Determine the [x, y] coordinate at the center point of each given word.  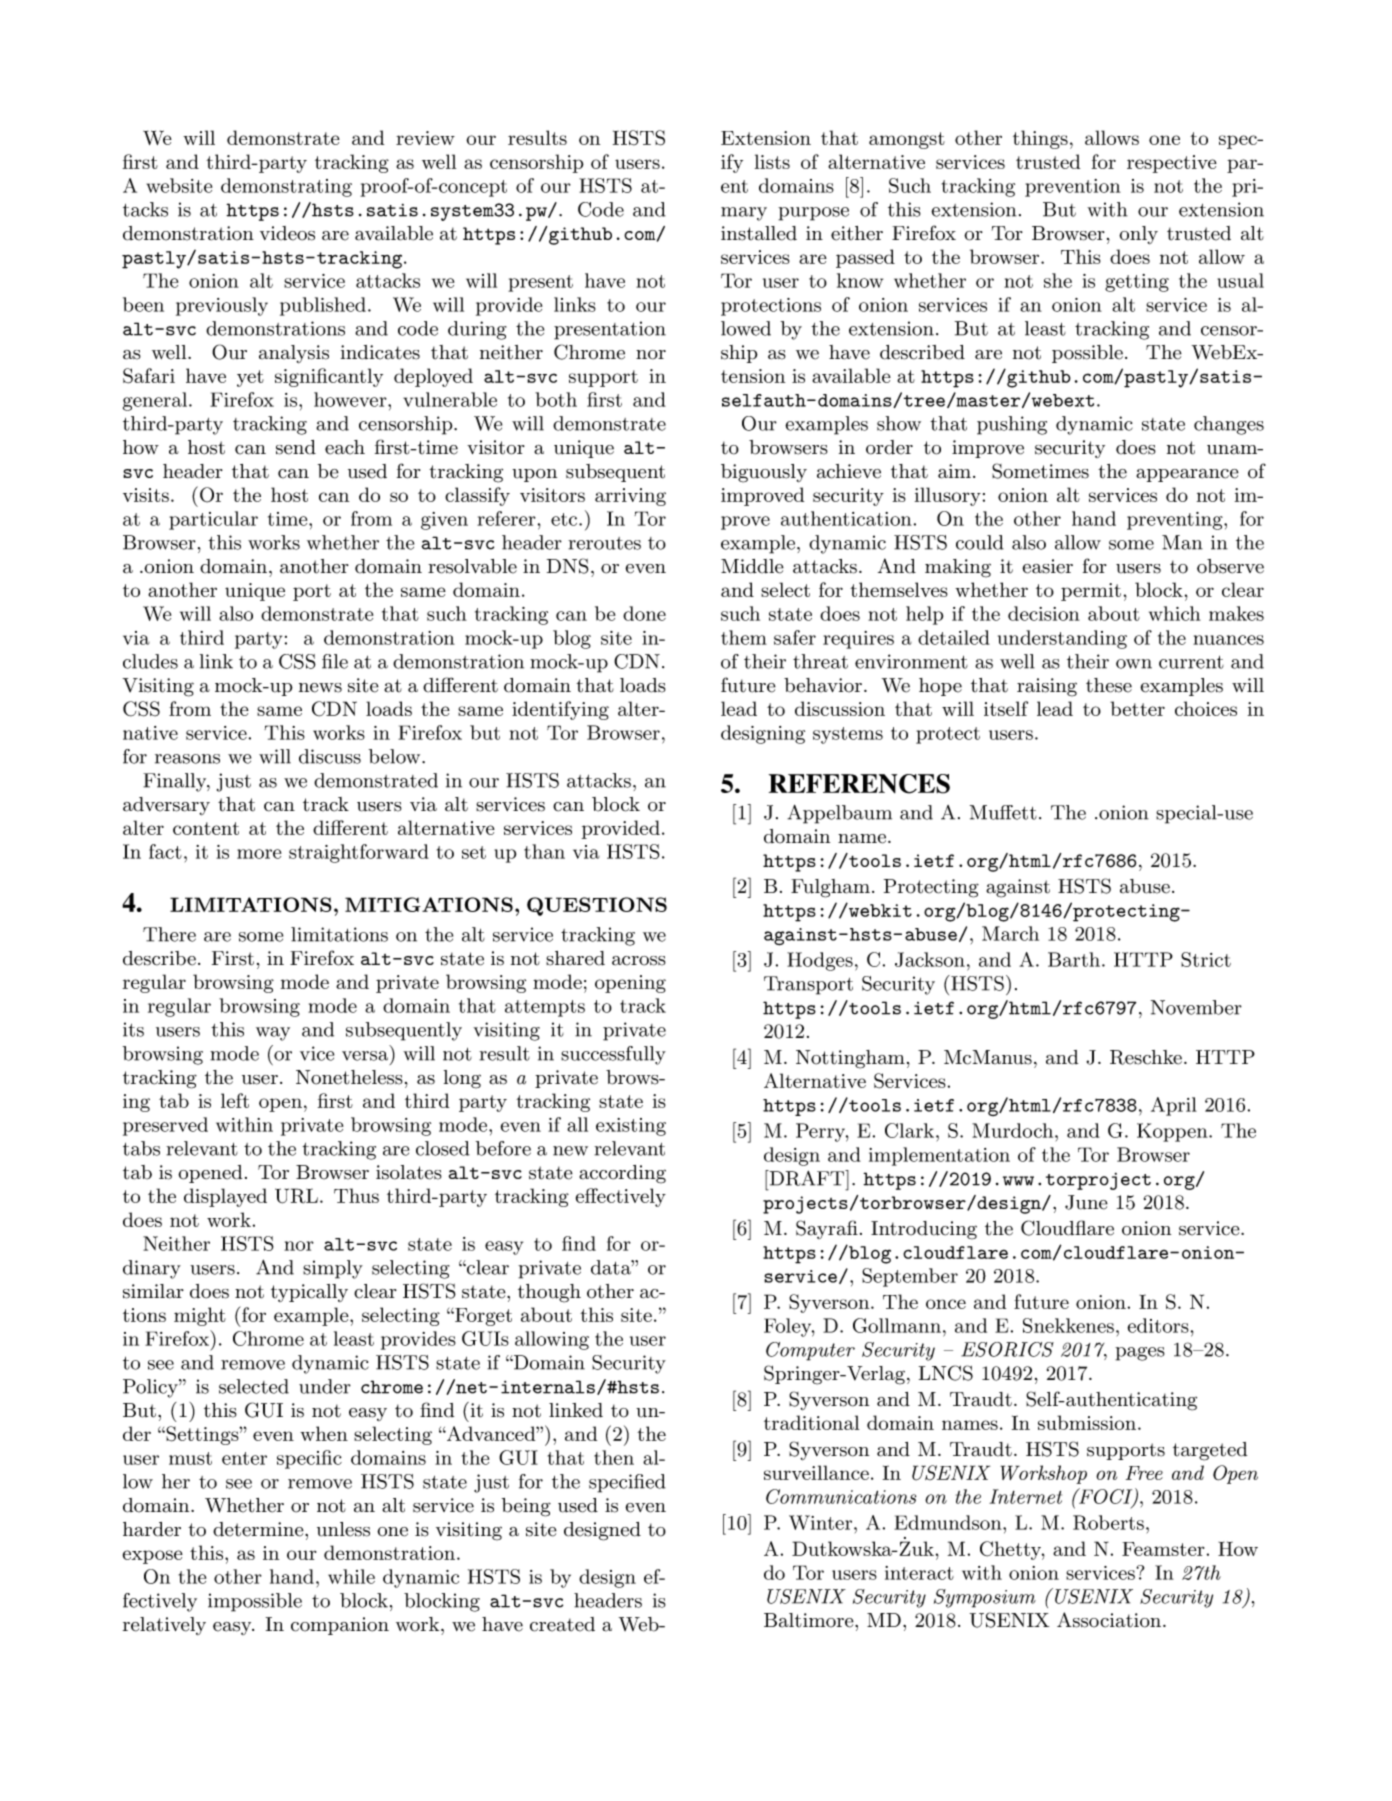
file [335, 661]
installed [759, 233]
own [1134, 664]
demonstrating [286, 187]
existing [631, 1127]
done [644, 613]
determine [259, 1529]
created [562, 1624]
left [235, 1100]
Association [1109, 1620]
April [1174, 1106]
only [1138, 235]
